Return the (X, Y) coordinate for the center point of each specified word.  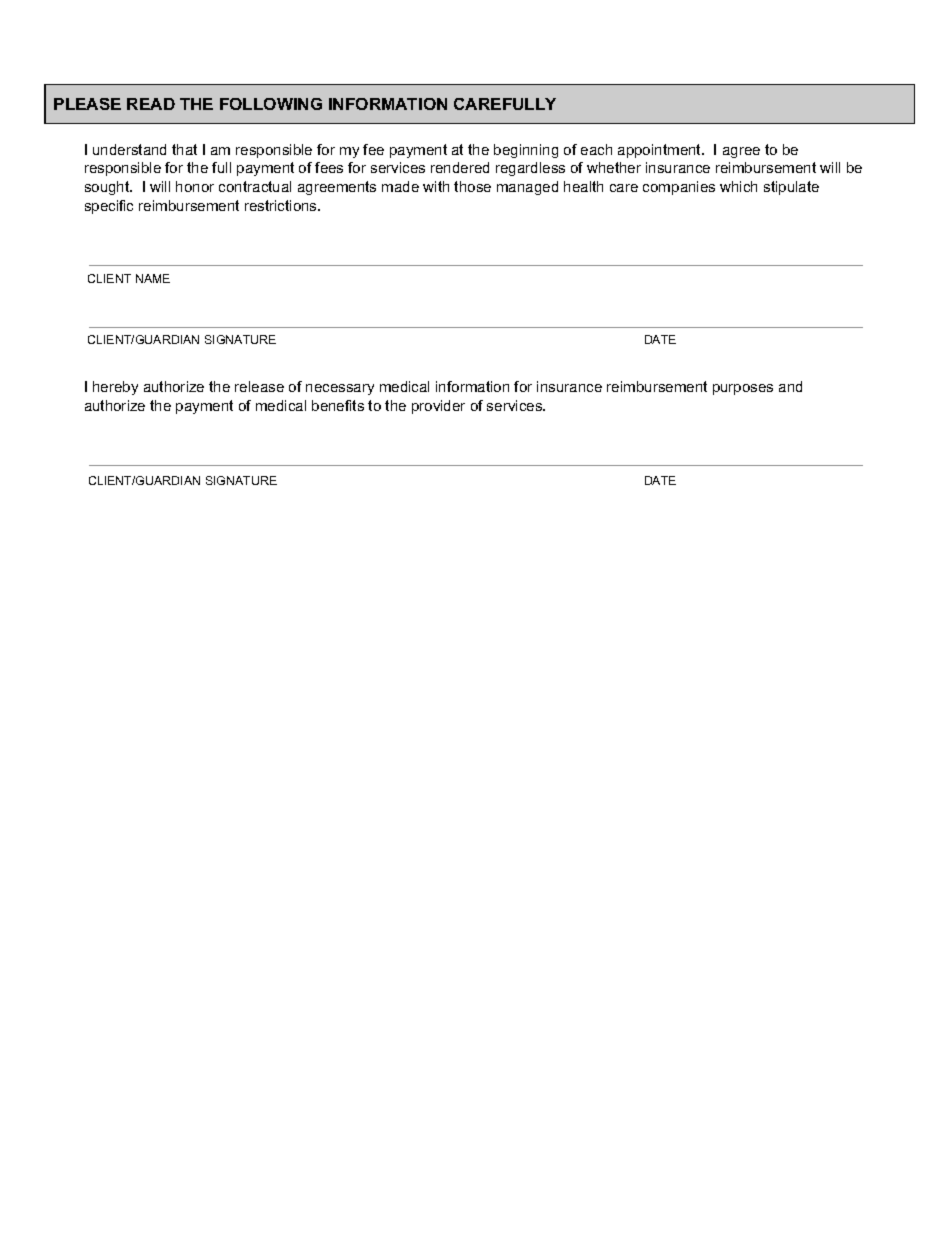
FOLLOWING (271, 104)
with (436, 186)
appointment (660, 151)
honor (195, 186)
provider (438, 407)
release (259, 386)
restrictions (282, 205)
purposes (743, 389)
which (738, 186)
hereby (115, 388)
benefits (338, 405)
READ (151, 104)
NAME (153, 278)
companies (679, 188)
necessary (340, 389)
